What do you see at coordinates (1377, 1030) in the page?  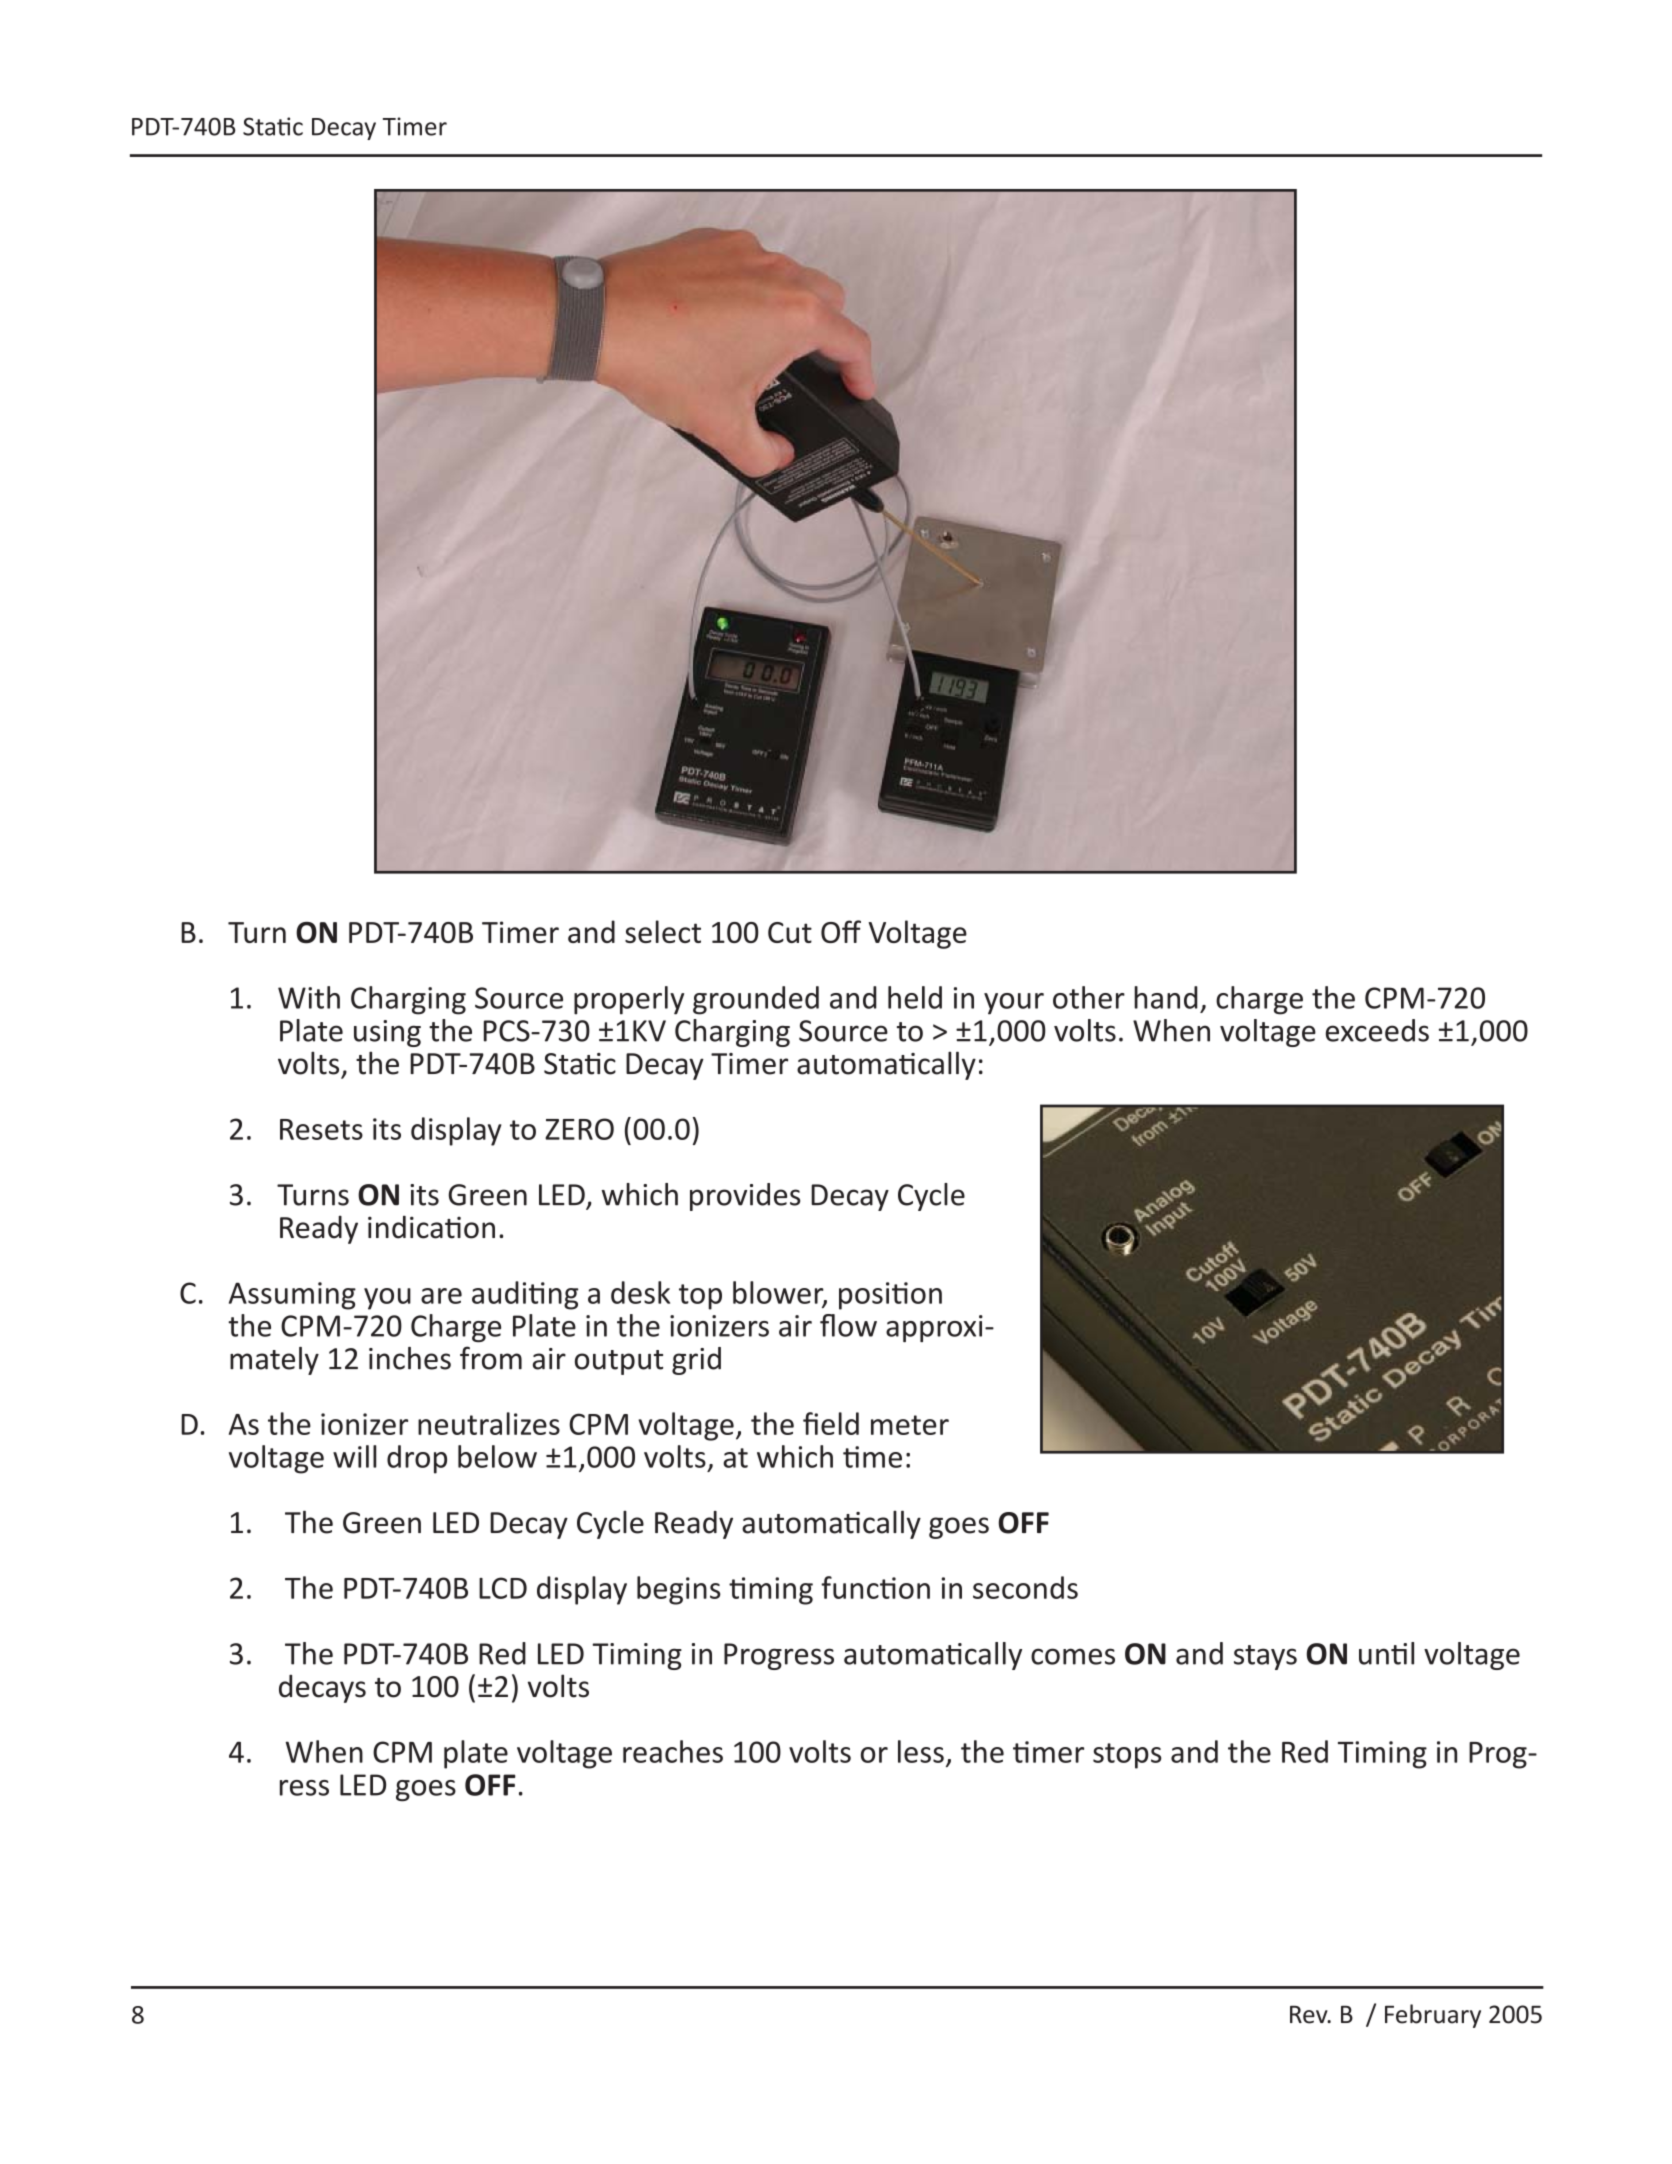 I see `exceeds` at bounding box center [1377, 1030].
